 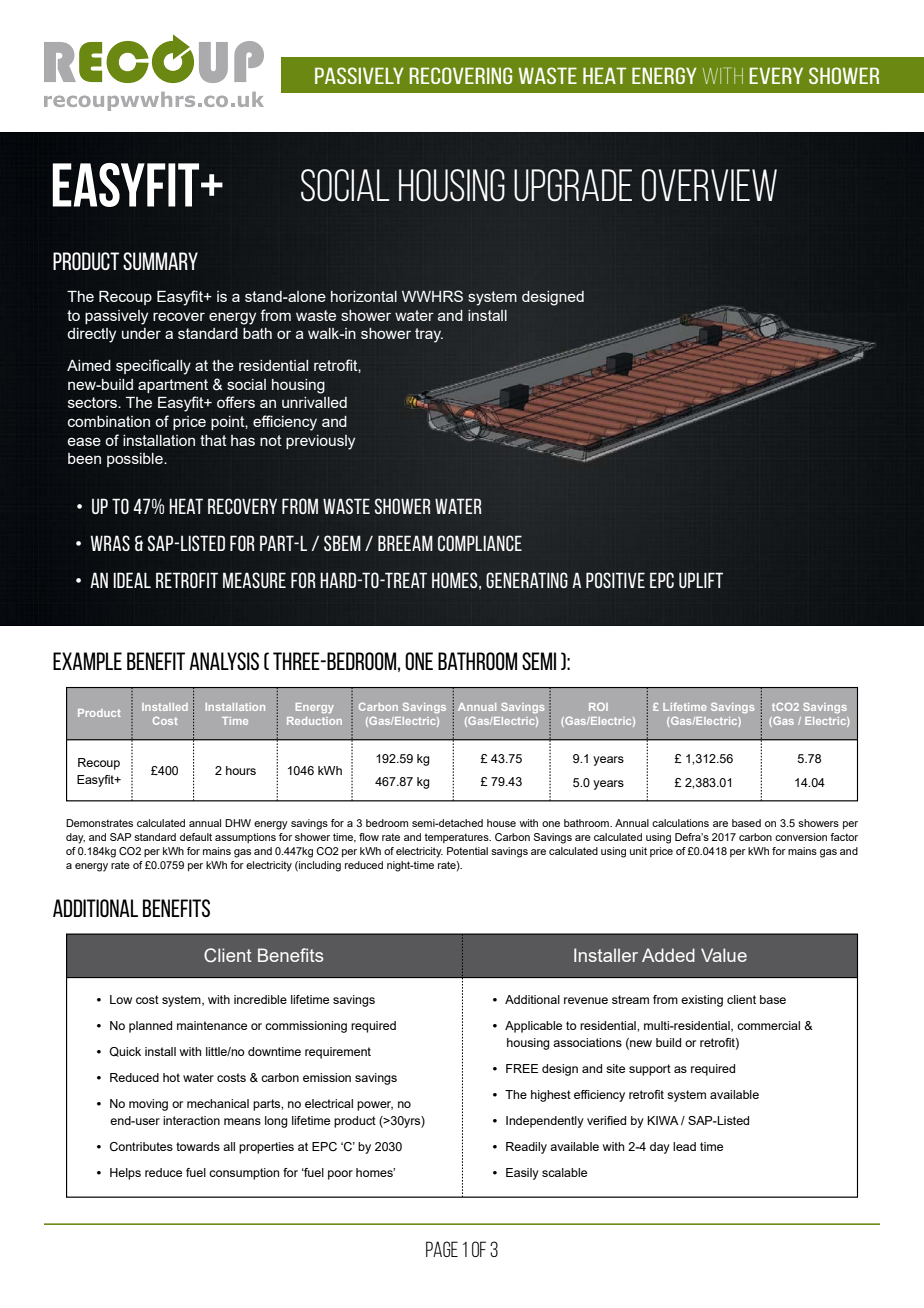 I want to click on Page, so click(x=442, y=1249).
